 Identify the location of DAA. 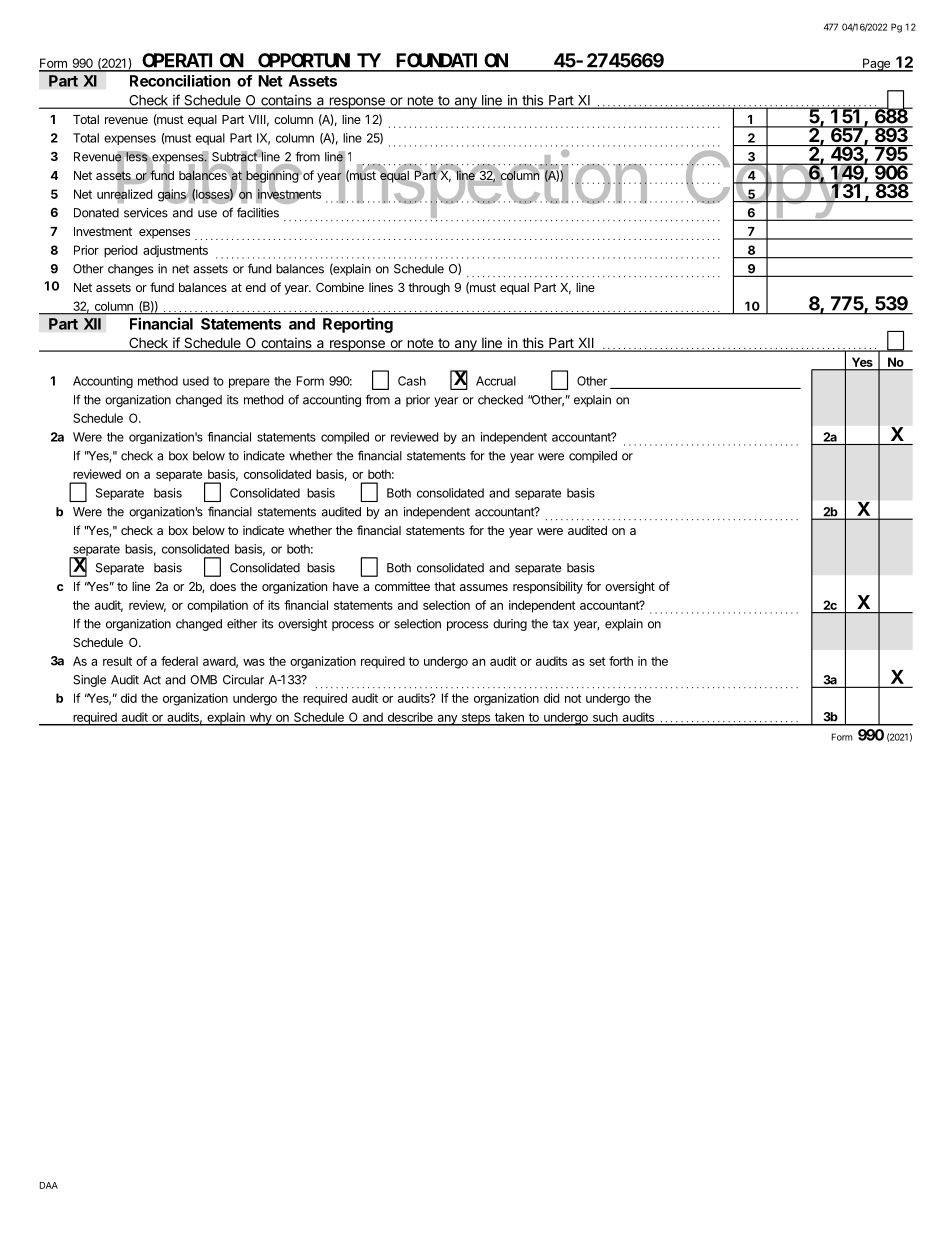
(49, 1185).
